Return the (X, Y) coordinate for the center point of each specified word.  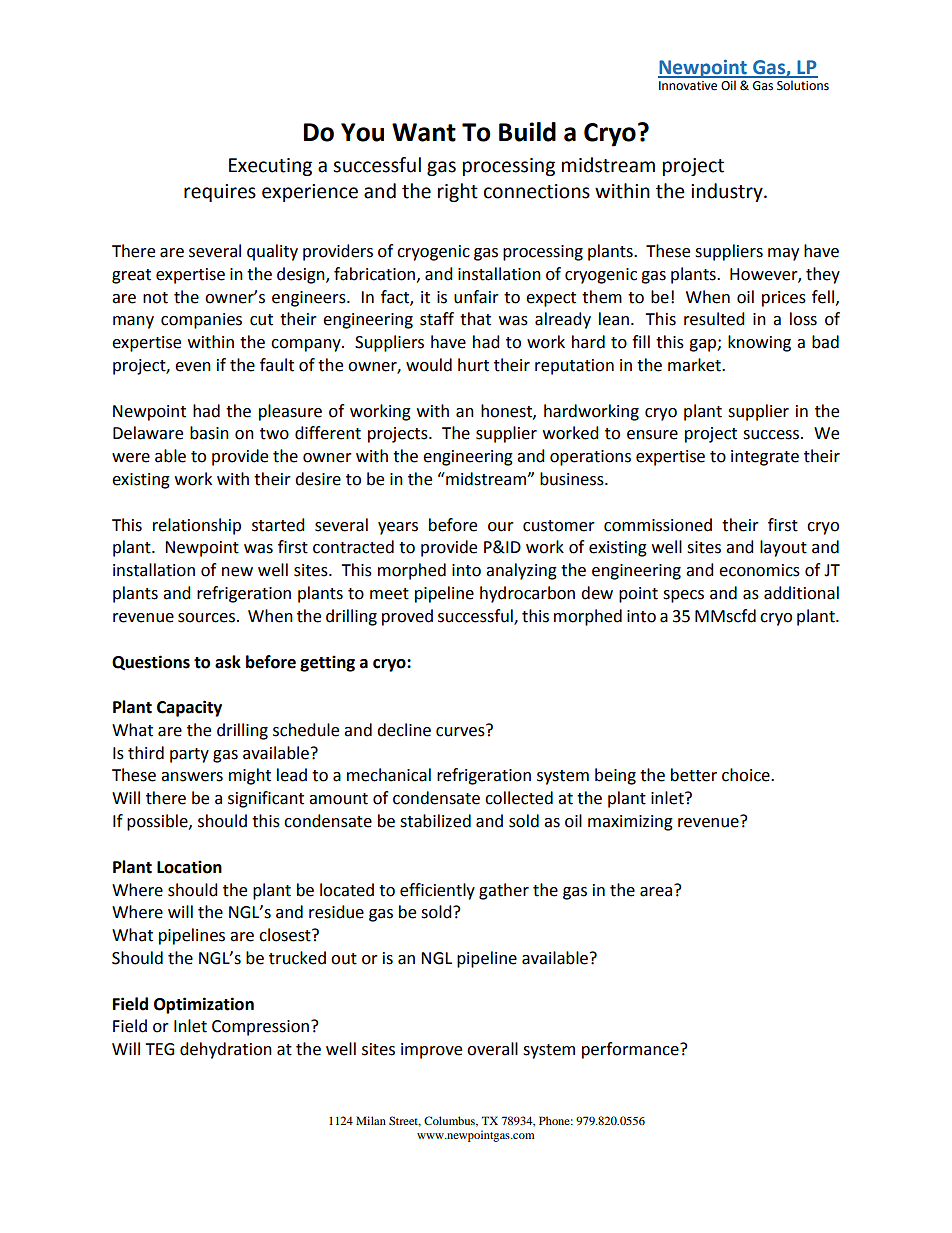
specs (683, 596)
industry (728, 192)
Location (189, 867)
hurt (473, 365)
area (657, 890)
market (695, 365)
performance (631, 1050)
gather (504, 891)
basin (209, 433)
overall (492, 1049)
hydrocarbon (527, 594)
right (458, 192)
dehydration (226, 1050)
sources (206, 618)
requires (220, 193)
